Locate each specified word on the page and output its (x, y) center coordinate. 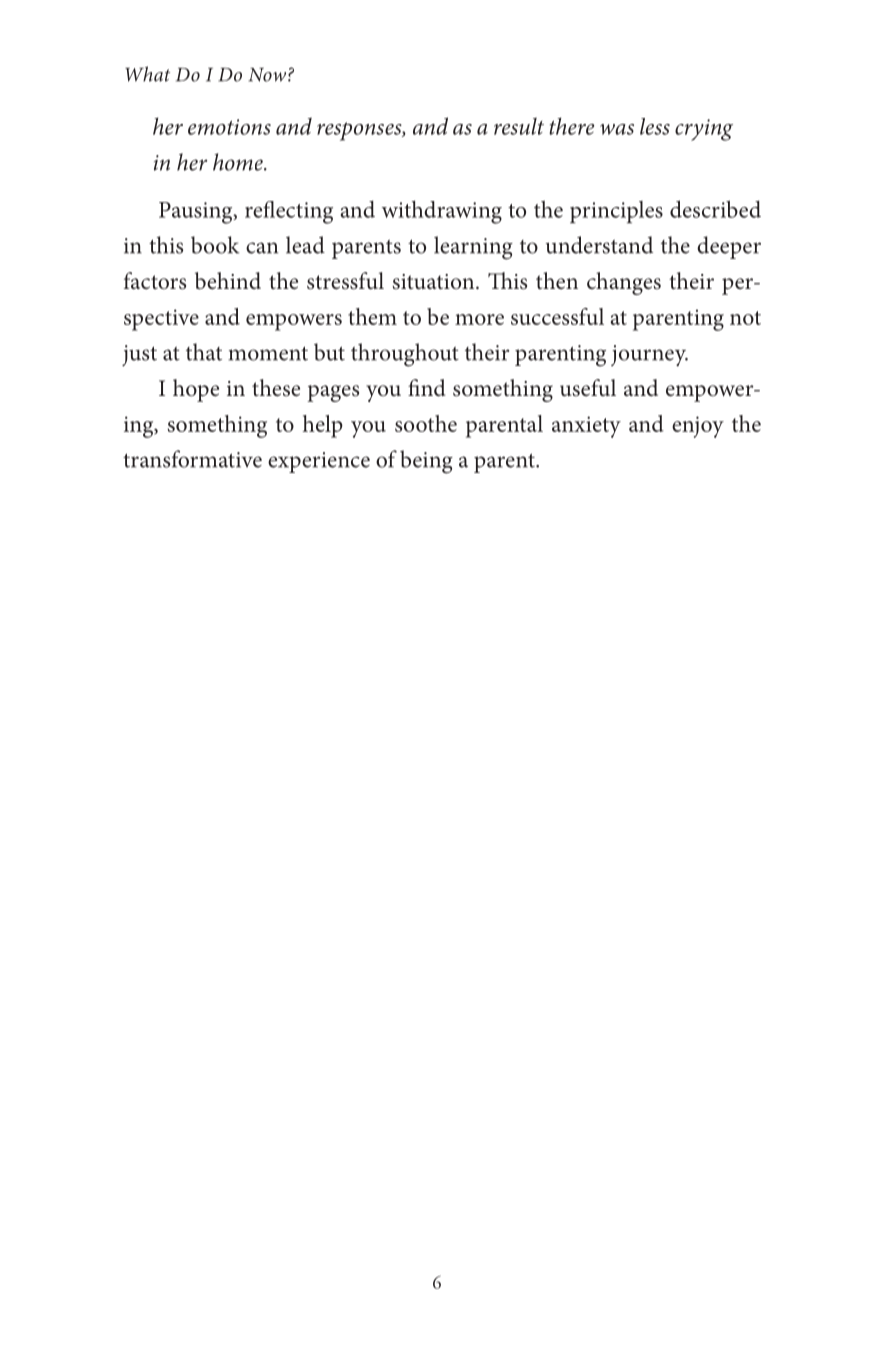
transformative (192, 459)
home (239, 162)
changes (624, 283)
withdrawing (442, 212)
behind (228, 281)
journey (649, 356)
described (715, 209)
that (204, 352)
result (519, 126)
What (147, 74)
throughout (405, 355)
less (655, 126)
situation (435, 282)
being (426, 462)
